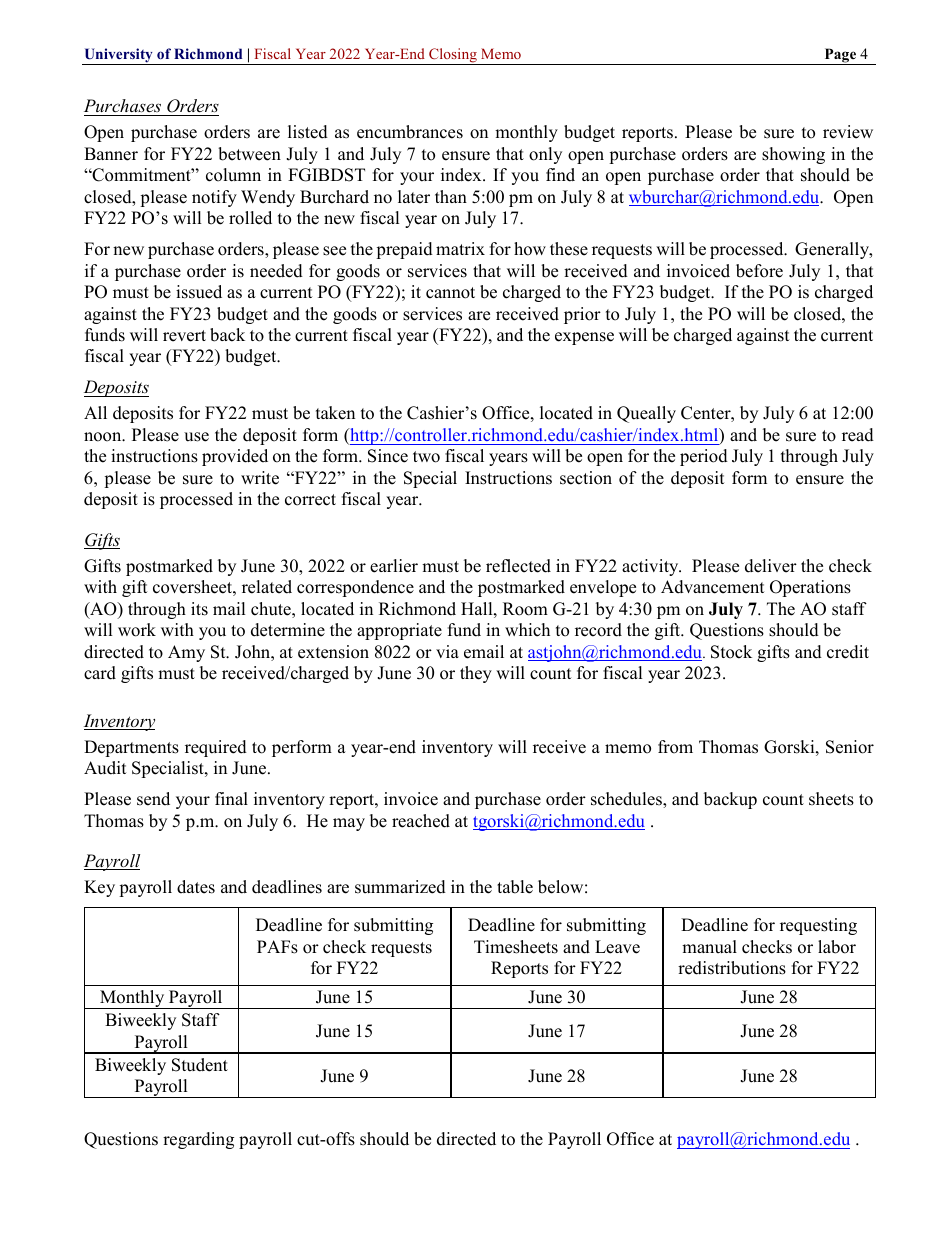 This image has height=1233, width=952. What do you see at coordinates (704, 457) in the image?
I see `period` at bounding box center [704, 457].
